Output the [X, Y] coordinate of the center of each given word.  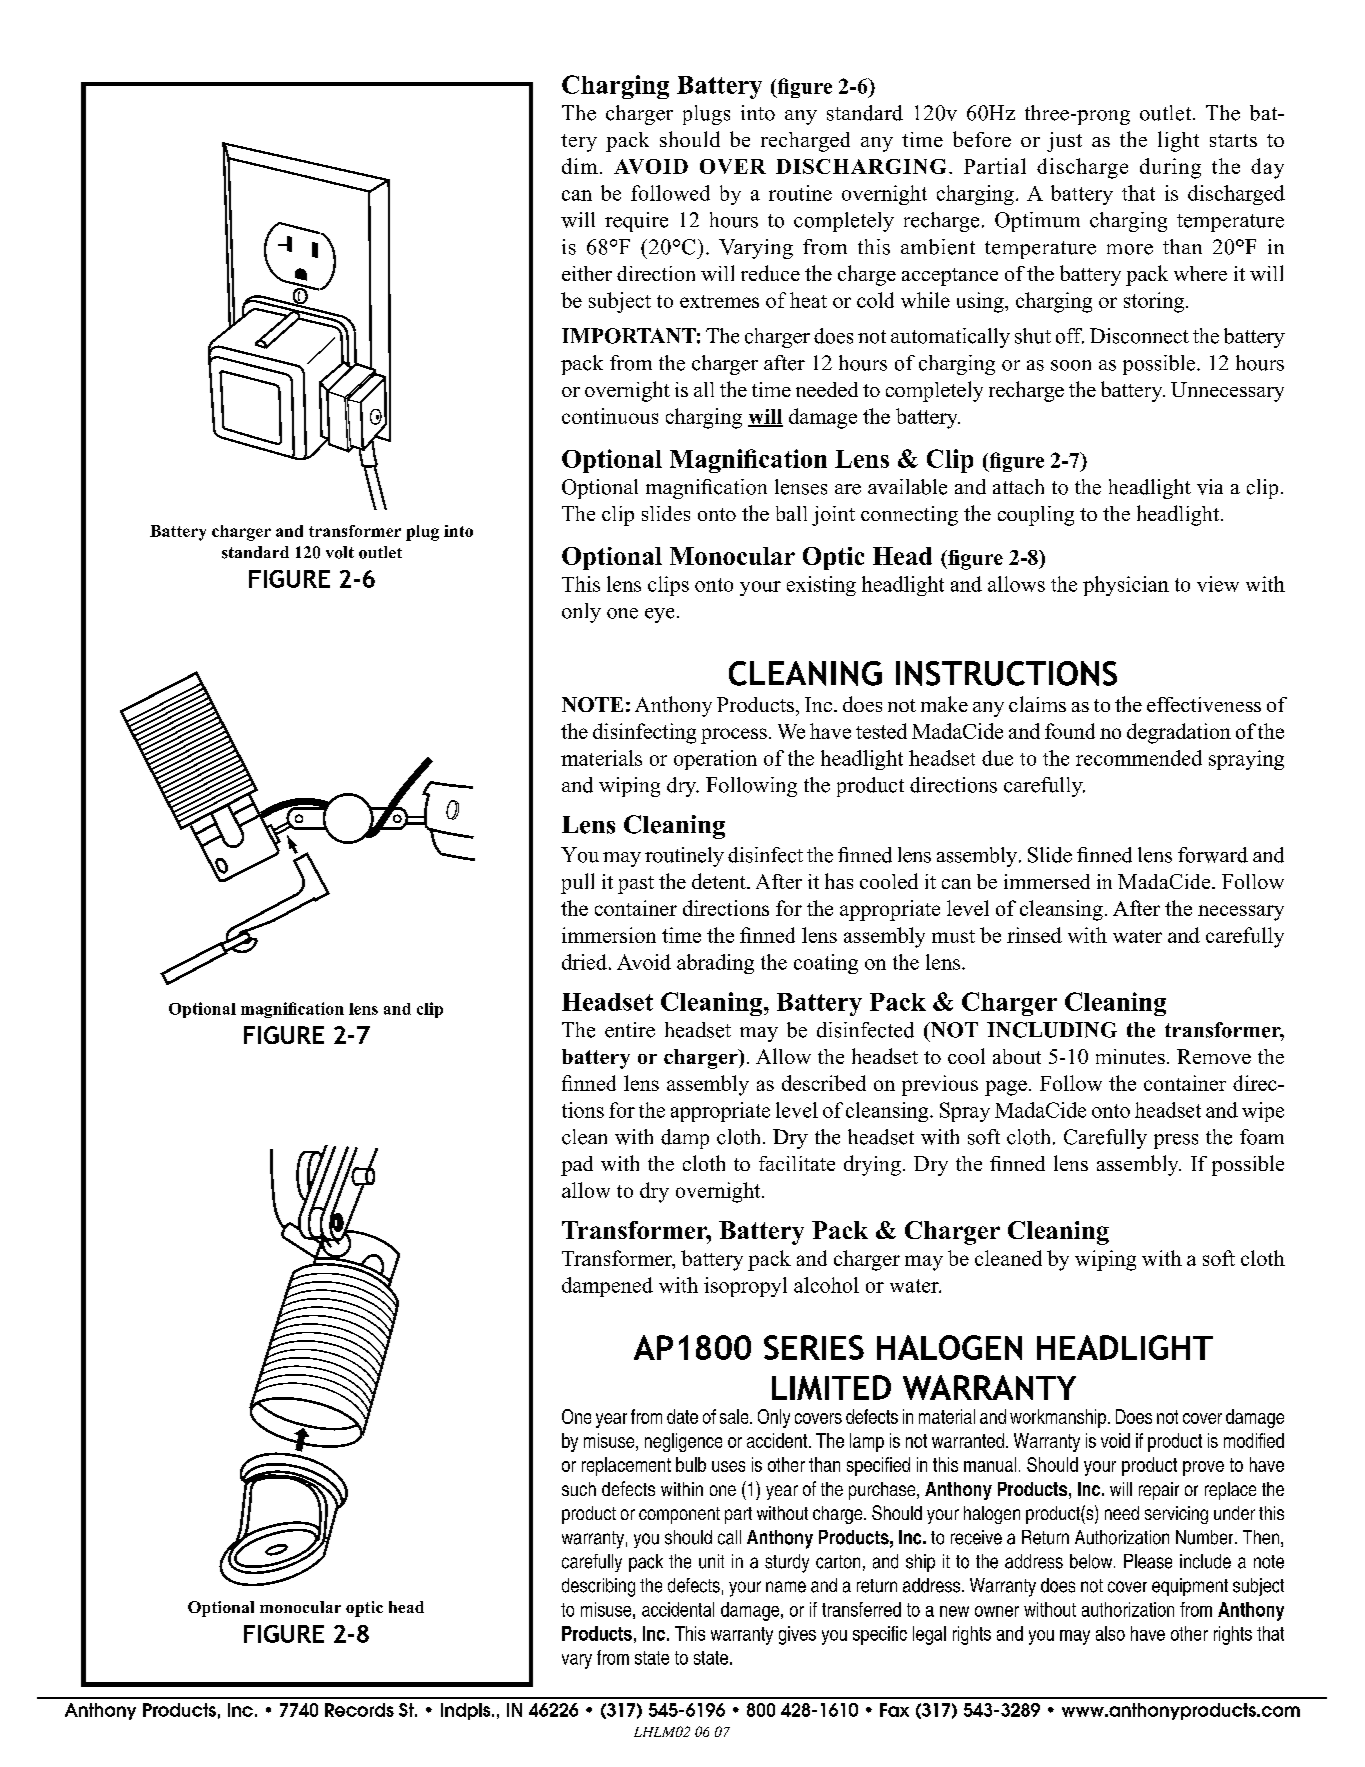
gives [797, 1635]
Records [359, 1710]
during [1170, 168]
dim [580, 166]
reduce [770, 273]
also [1110, 1633]
